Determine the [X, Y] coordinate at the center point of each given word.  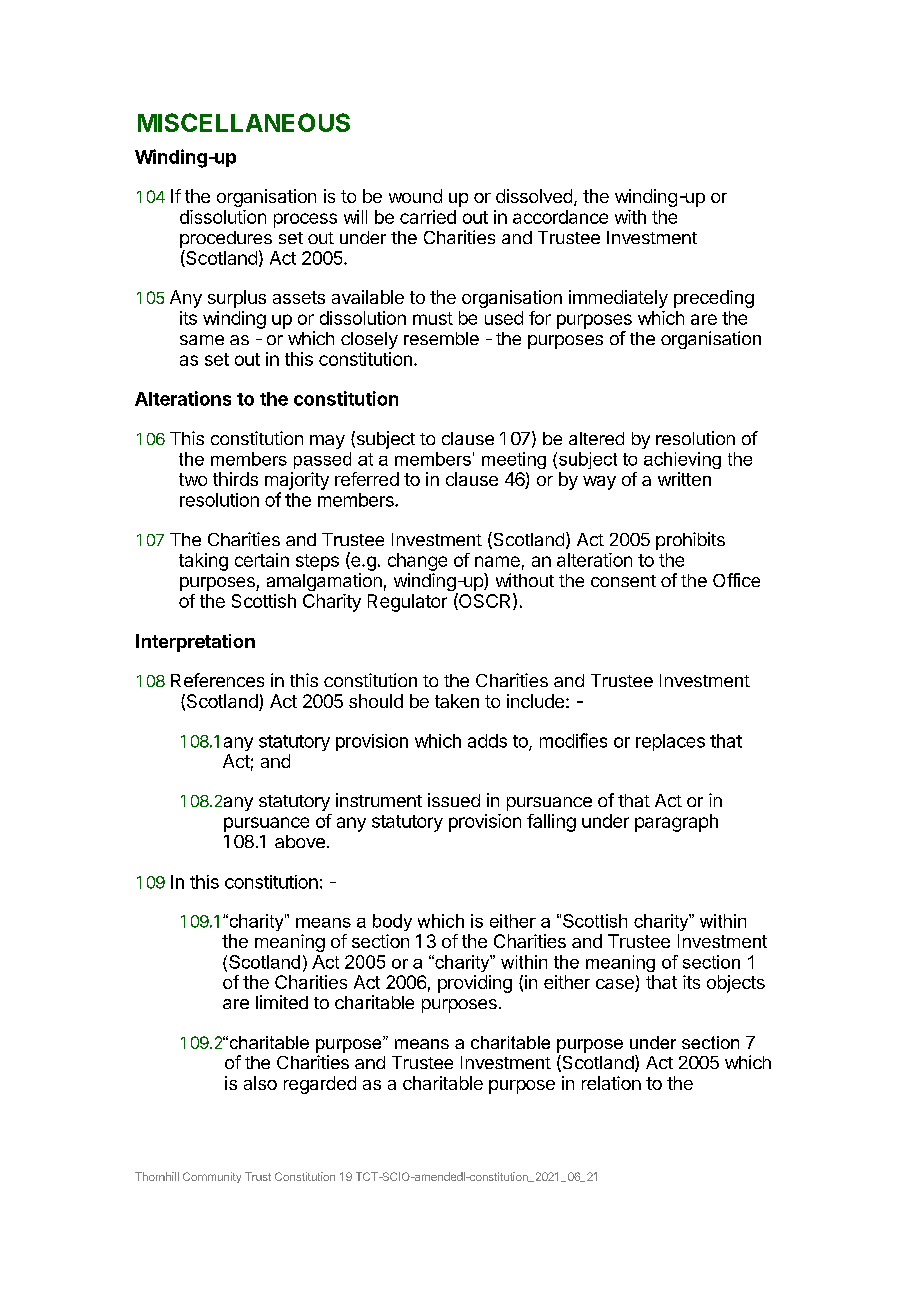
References [217, 680]
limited [282, 1002]
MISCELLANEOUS [244, 122]
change [417, 562]
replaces [670, 742]
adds [487, 741]
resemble [441, 338]
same [202, 340]
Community [212, 1177]
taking [203, 562]
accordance [560, 217]
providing [475, 984]
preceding [714, 299]
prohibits [690, 541]
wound [415, 196]
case [616, 985]
